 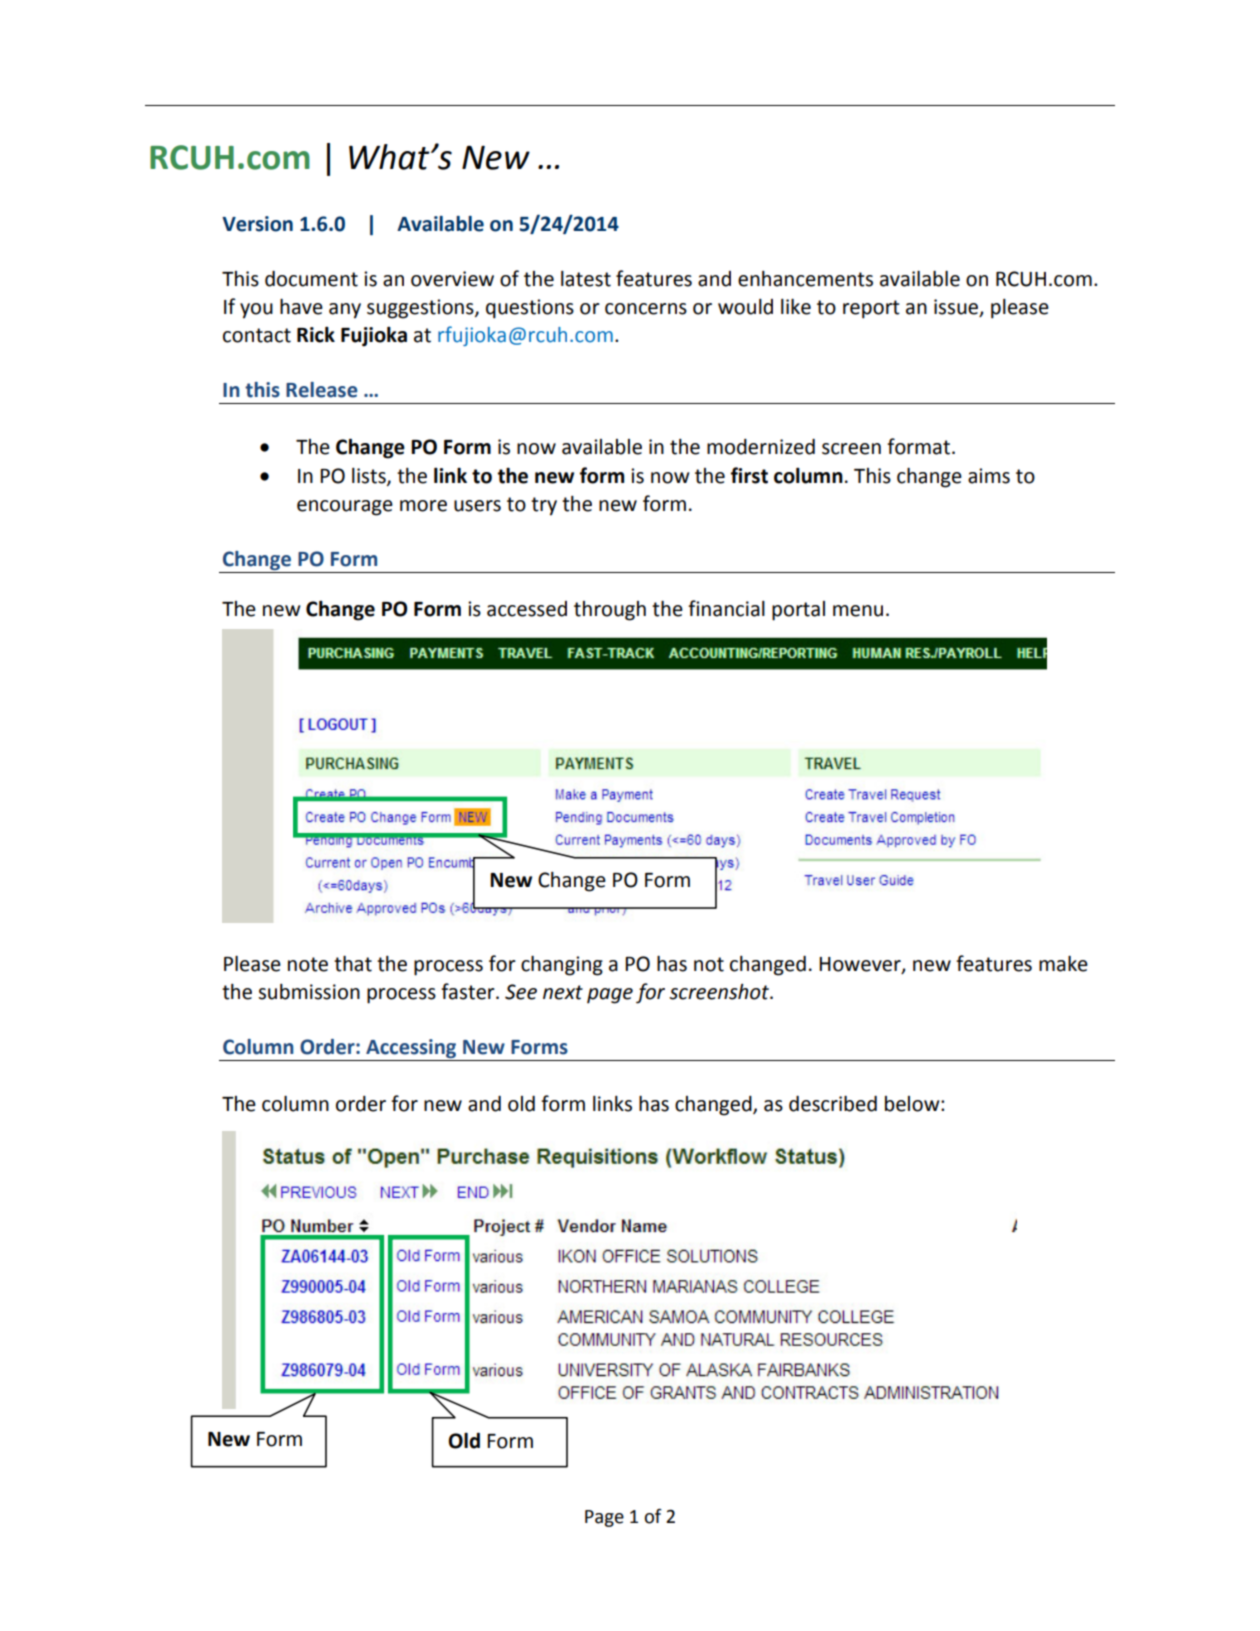 I want to click on below, so click(x=913, y=1104).
